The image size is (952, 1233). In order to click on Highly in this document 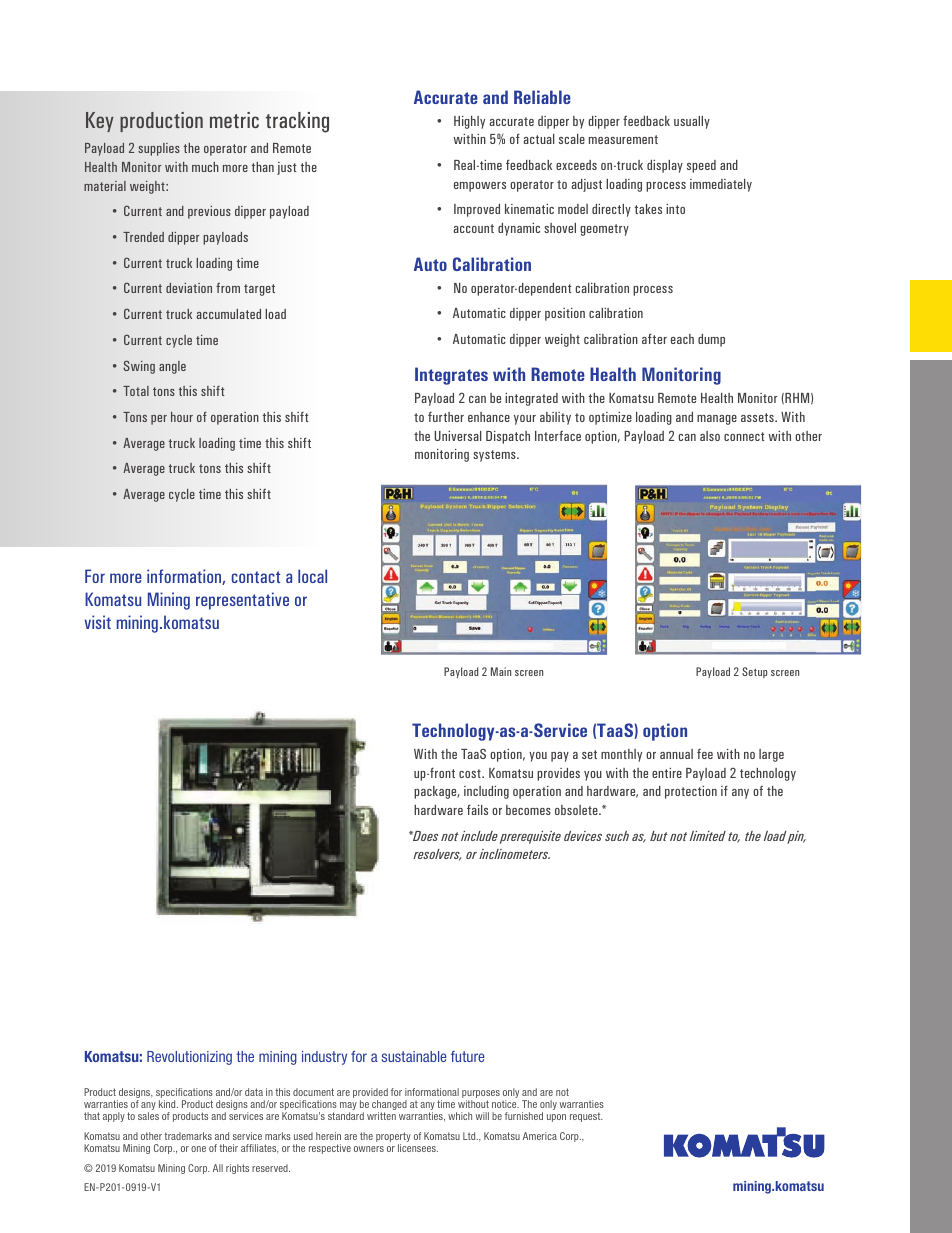, I will do `click(469, 122)`.
